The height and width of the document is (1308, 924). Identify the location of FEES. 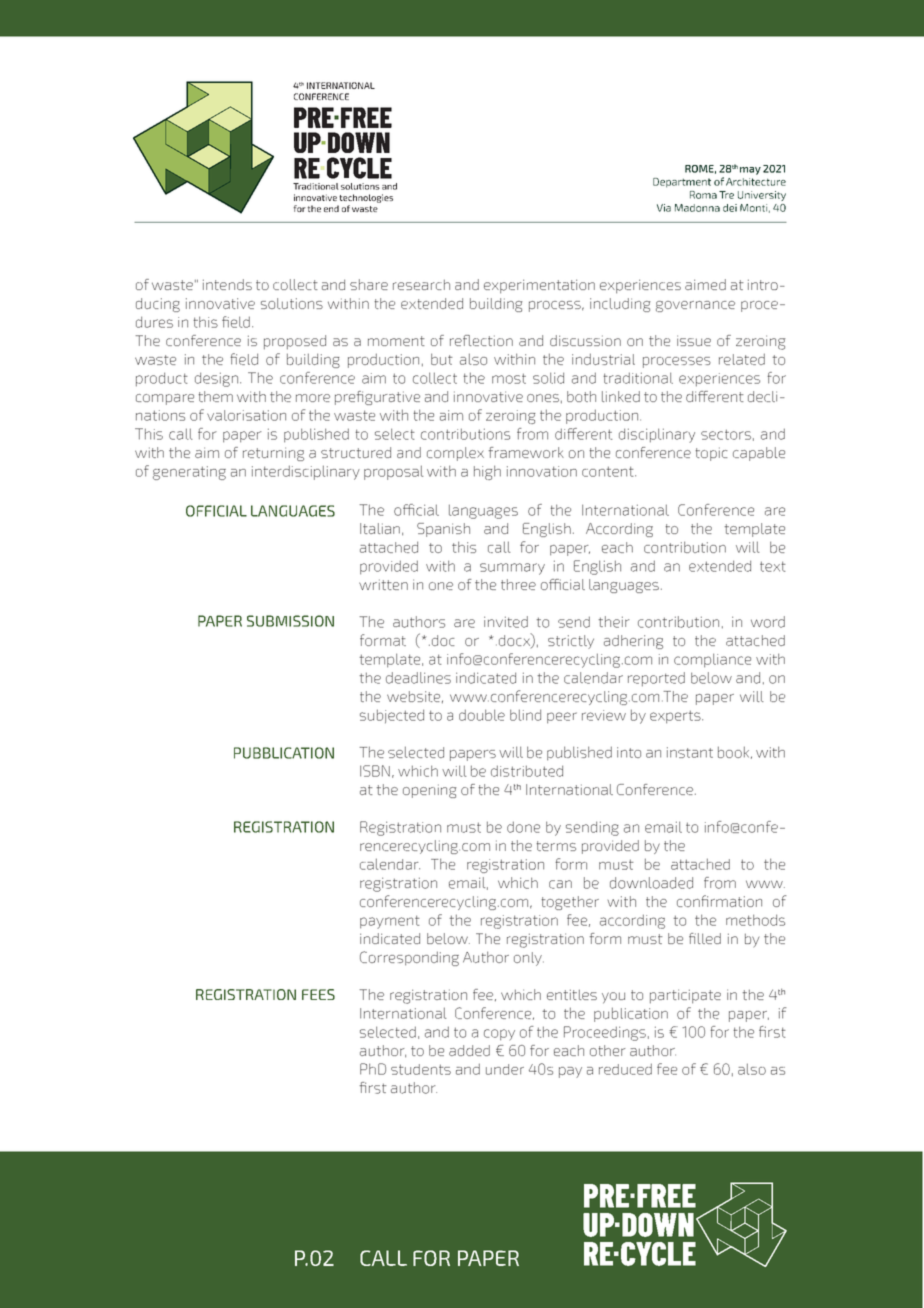
(318, 994).
